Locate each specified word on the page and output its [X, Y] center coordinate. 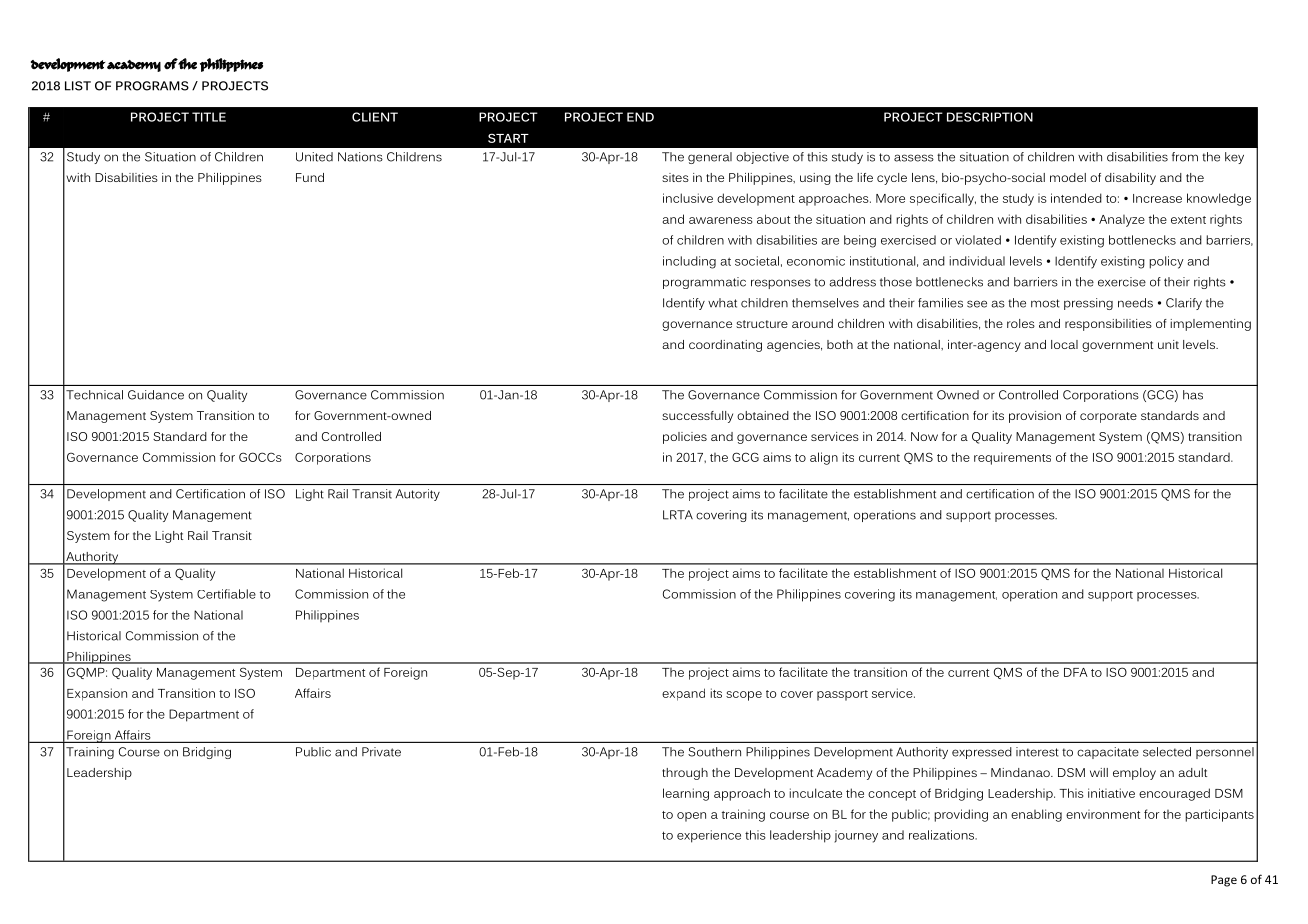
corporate [1108, 417]
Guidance [156, 395]
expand [683, 694]
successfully [697, 417]
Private [381, 752]
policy [1166, 262]
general [710, 158]
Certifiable [226, 594]
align [824, 458]
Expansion [97, 694]
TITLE [209, 117]
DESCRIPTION [990, 117]
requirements [1012, 458]
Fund [310, 177]
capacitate [1108, 753]
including [689, 262]
